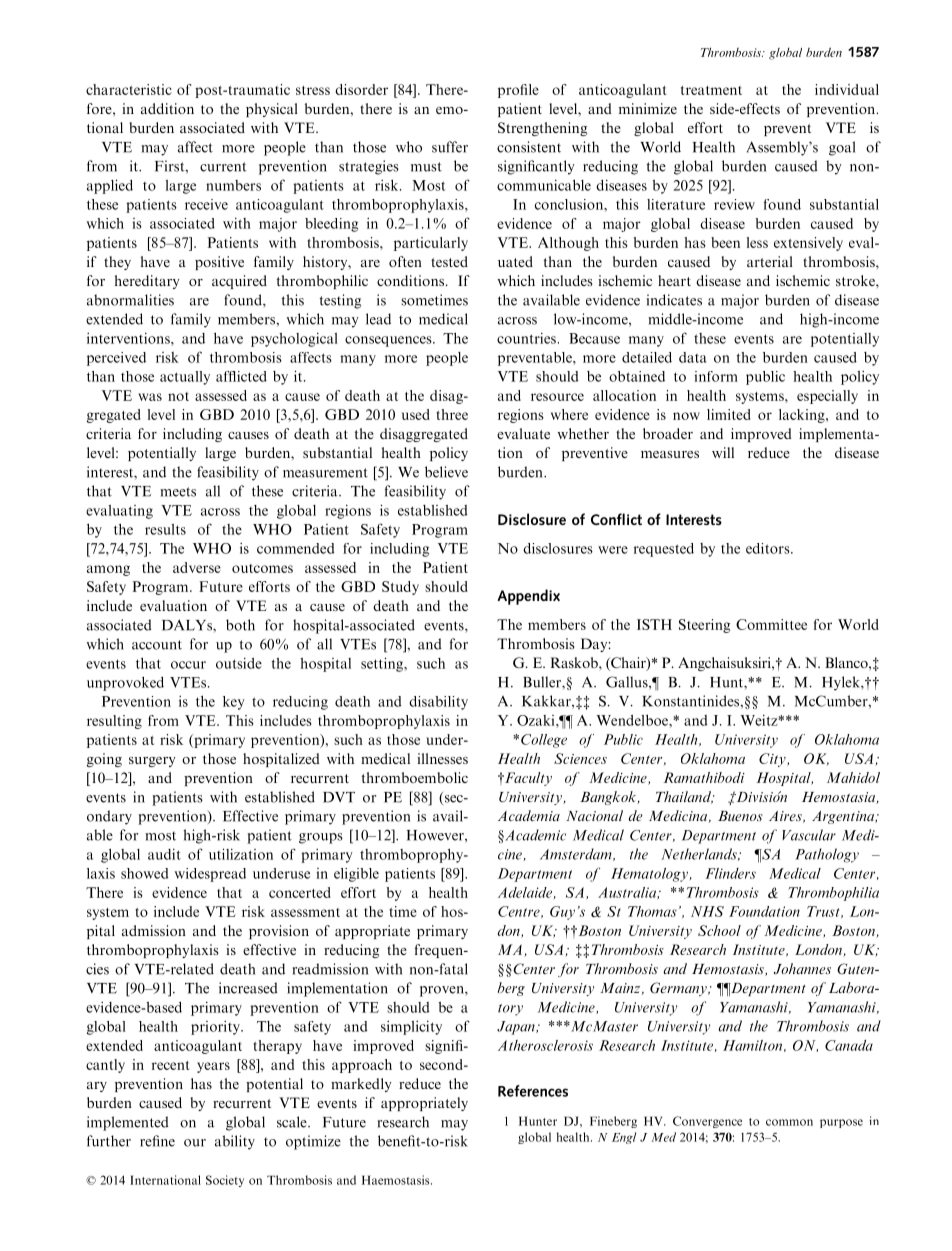  I want to click on suffer, so click(450, 147).
